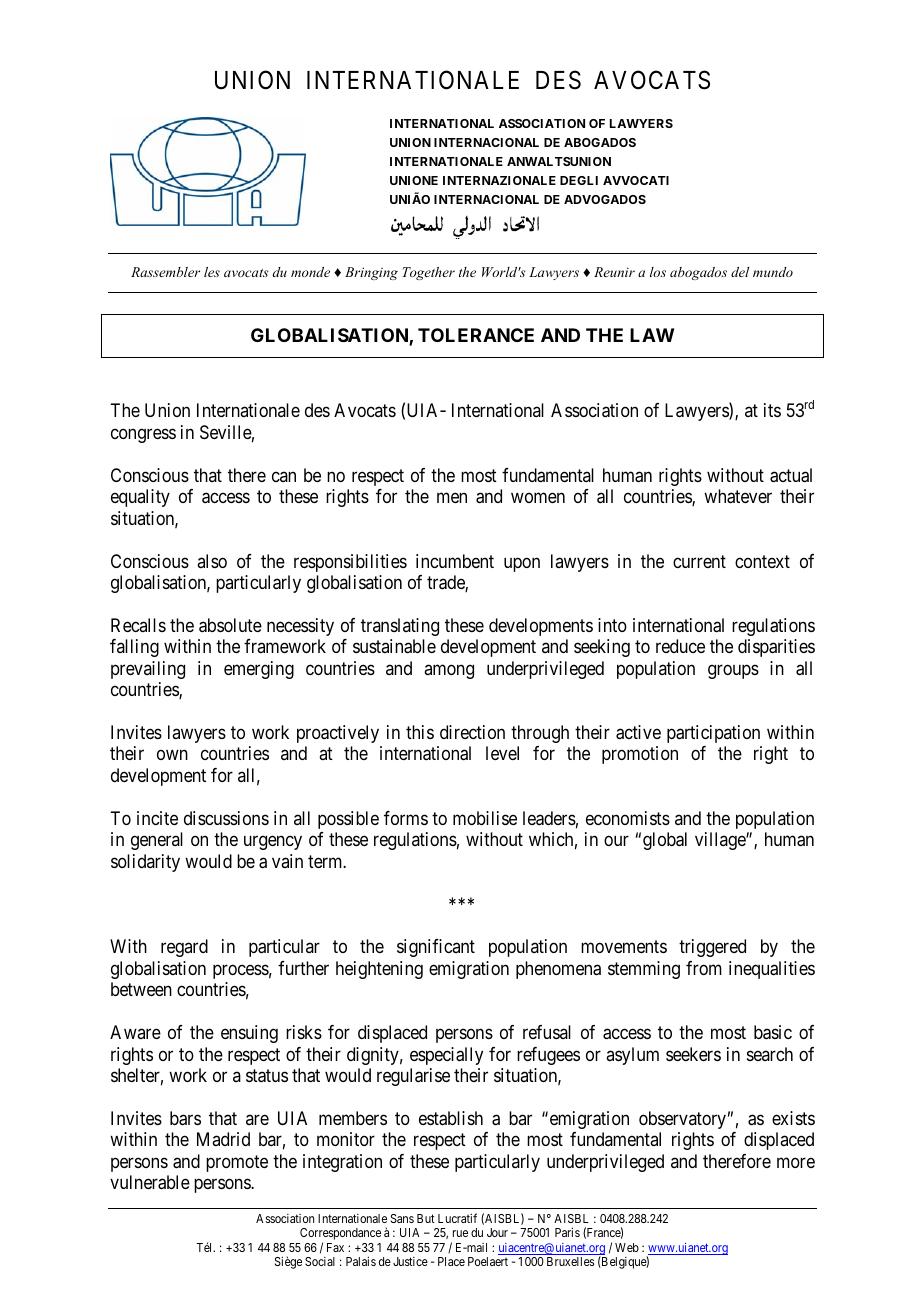 The width and height of the image is (924, 1308). Describe the element at coordinates (143, 435) in the image. I see `congress` at that location.
